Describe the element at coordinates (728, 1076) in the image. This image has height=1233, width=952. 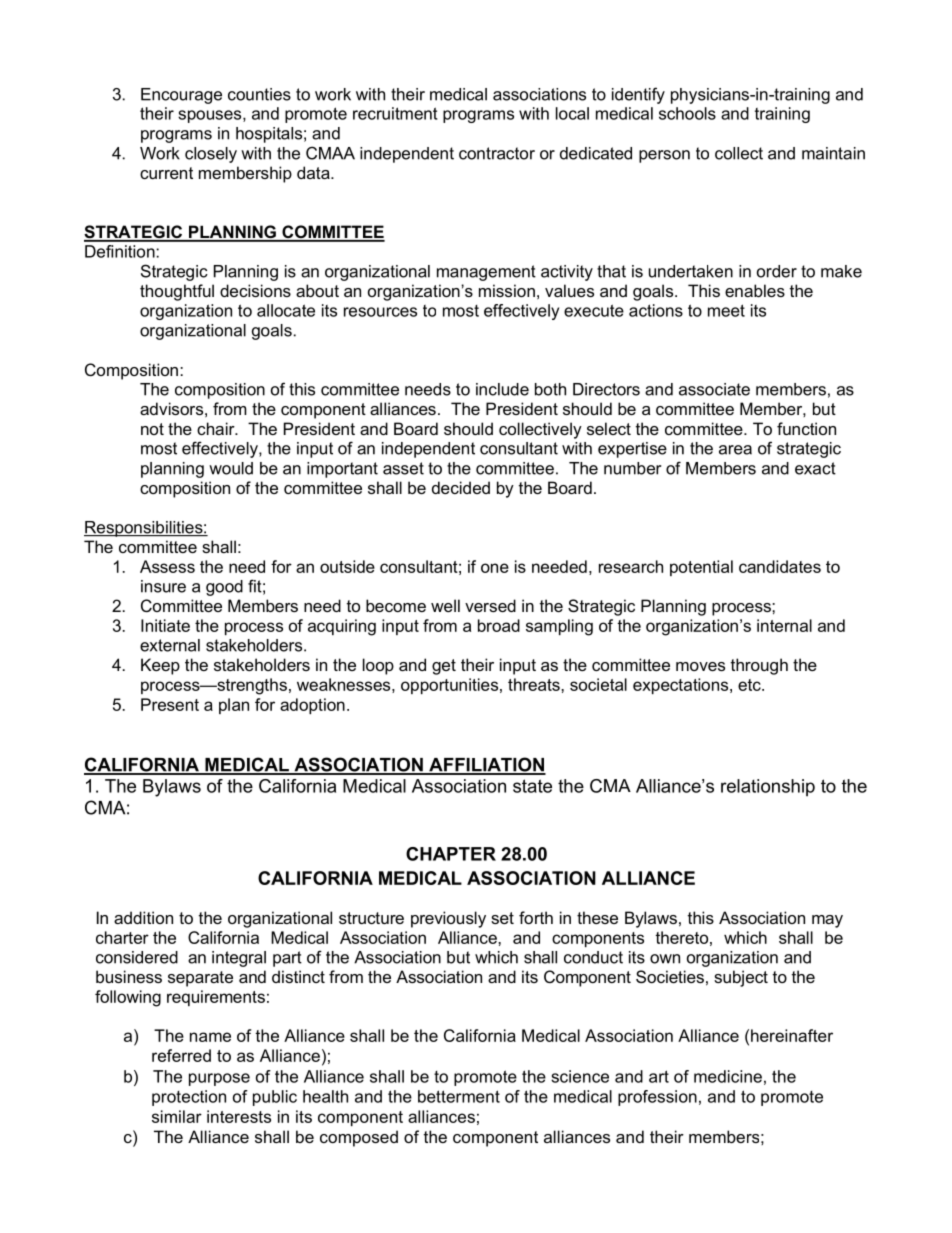
I see `medicine` at that location.
